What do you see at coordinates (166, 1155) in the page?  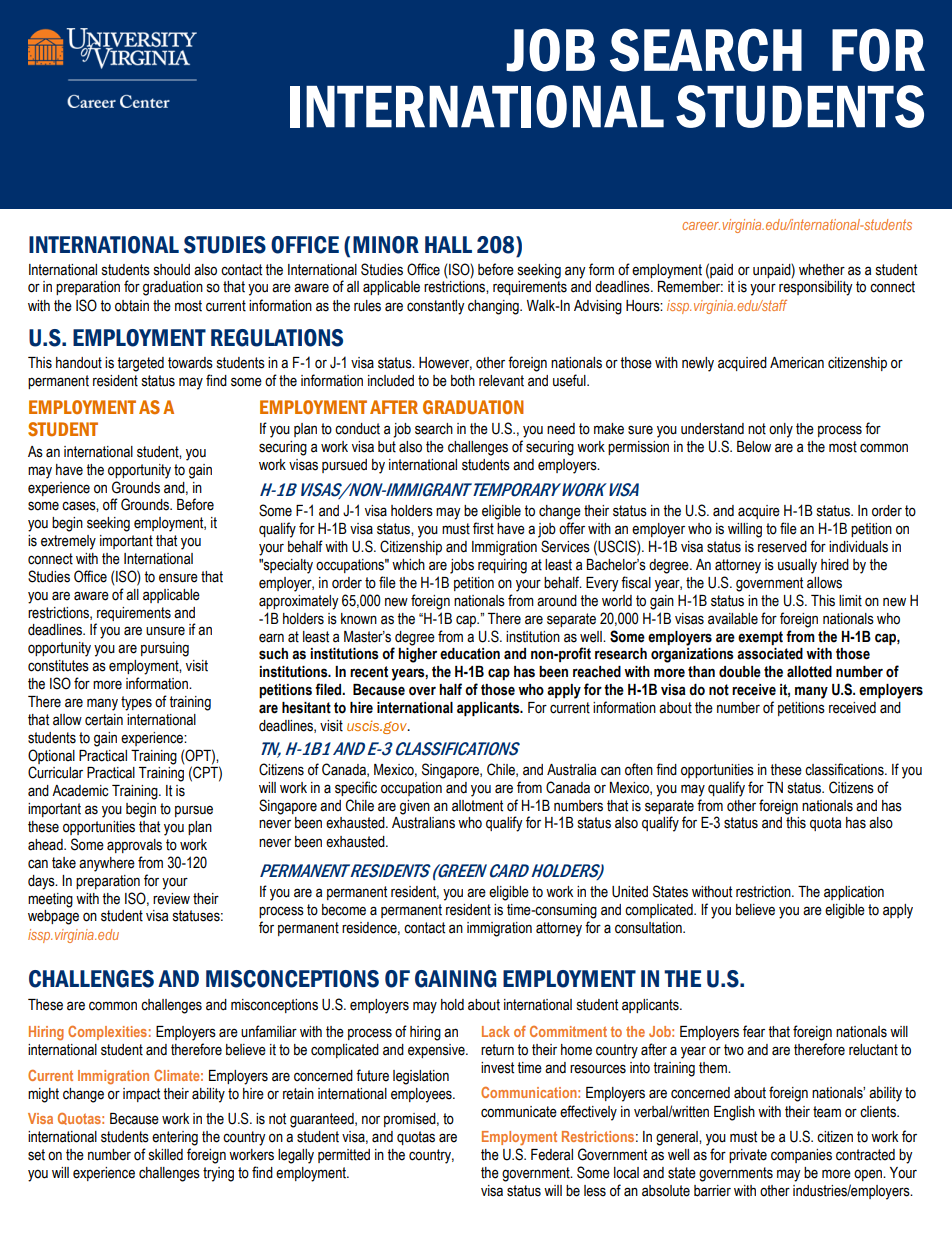 I see `skilled` at bounding box center [166, 1155].
